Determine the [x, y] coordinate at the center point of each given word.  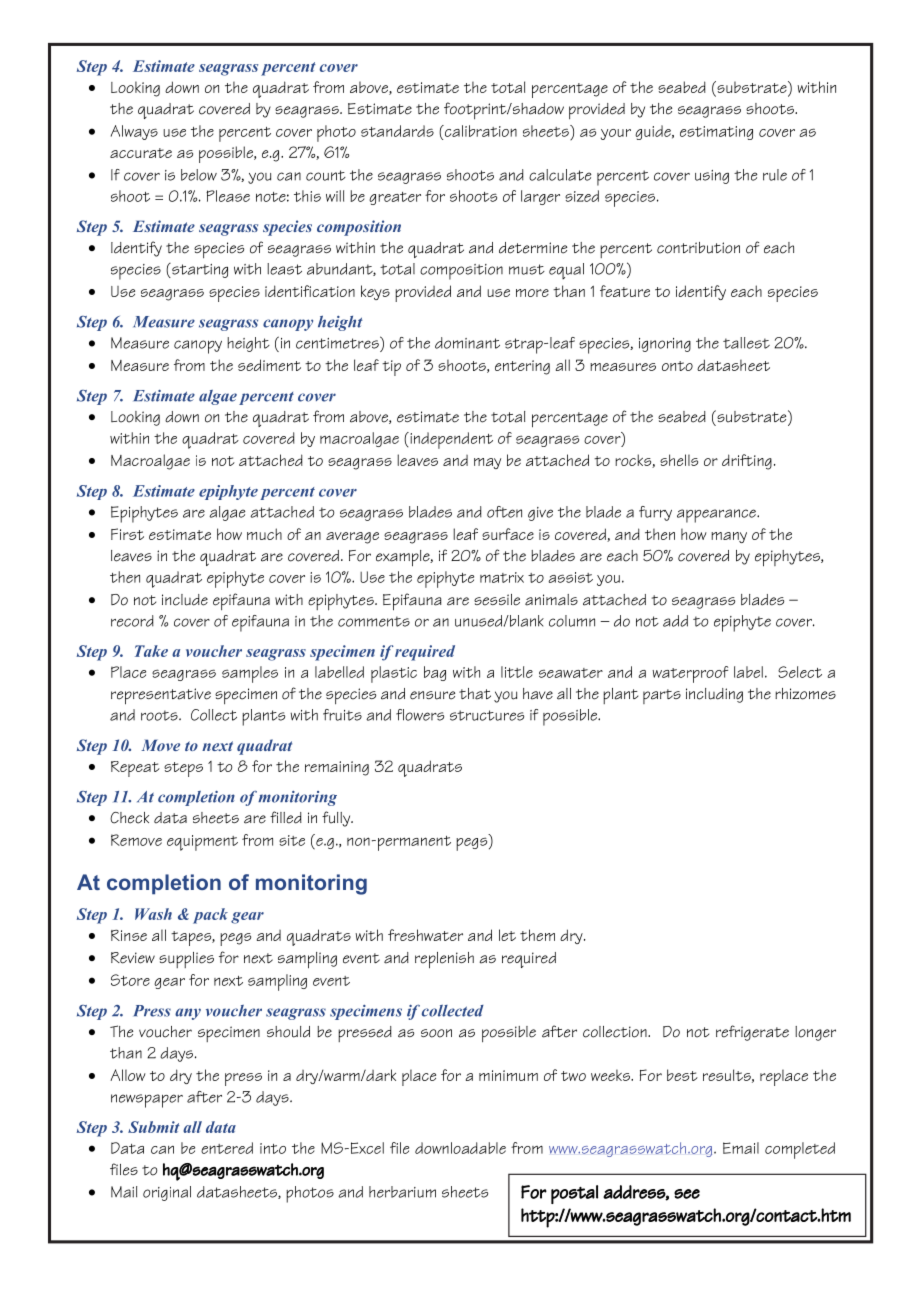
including [714, 695]
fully [337, 819]
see [687, 1194]
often [504, 512]
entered [227, 1148]
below [199, 175]
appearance [717, 516]
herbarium [402, 1192]
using [712, 177]
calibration [480, 131]
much [264, 534]
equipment [202, 843]
